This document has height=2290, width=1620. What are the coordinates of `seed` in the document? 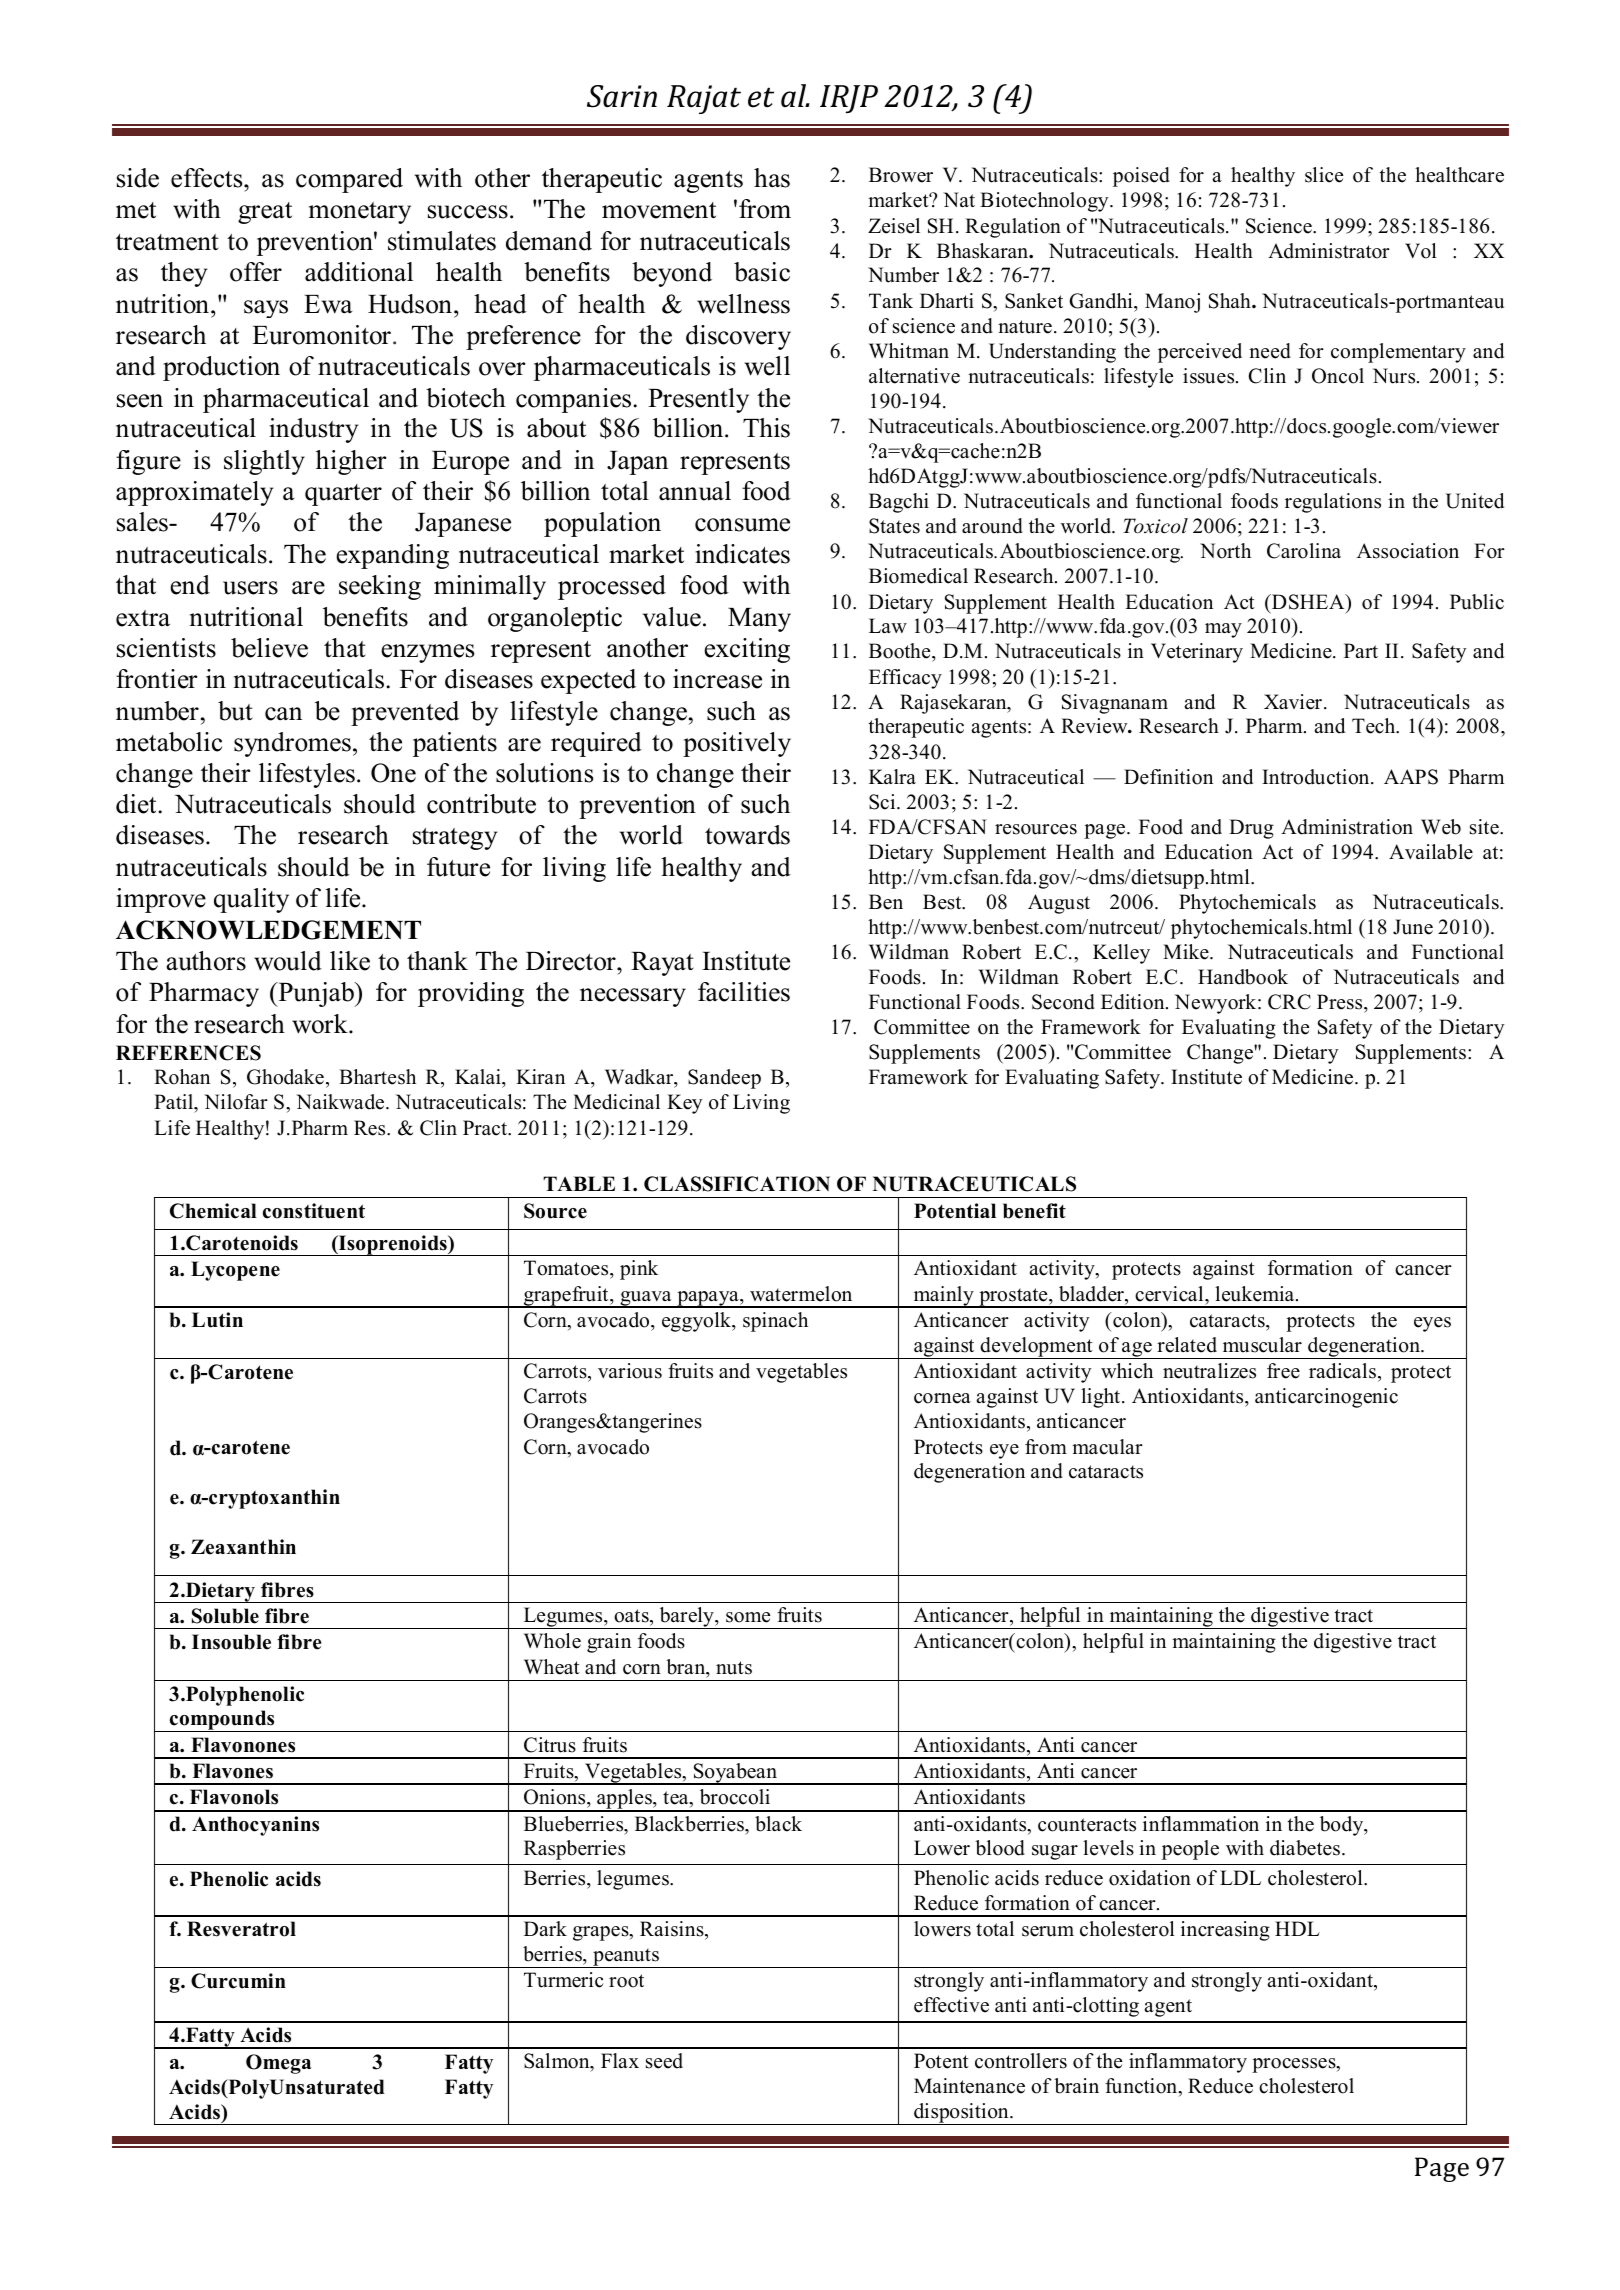 It's located at (664, 2061).
